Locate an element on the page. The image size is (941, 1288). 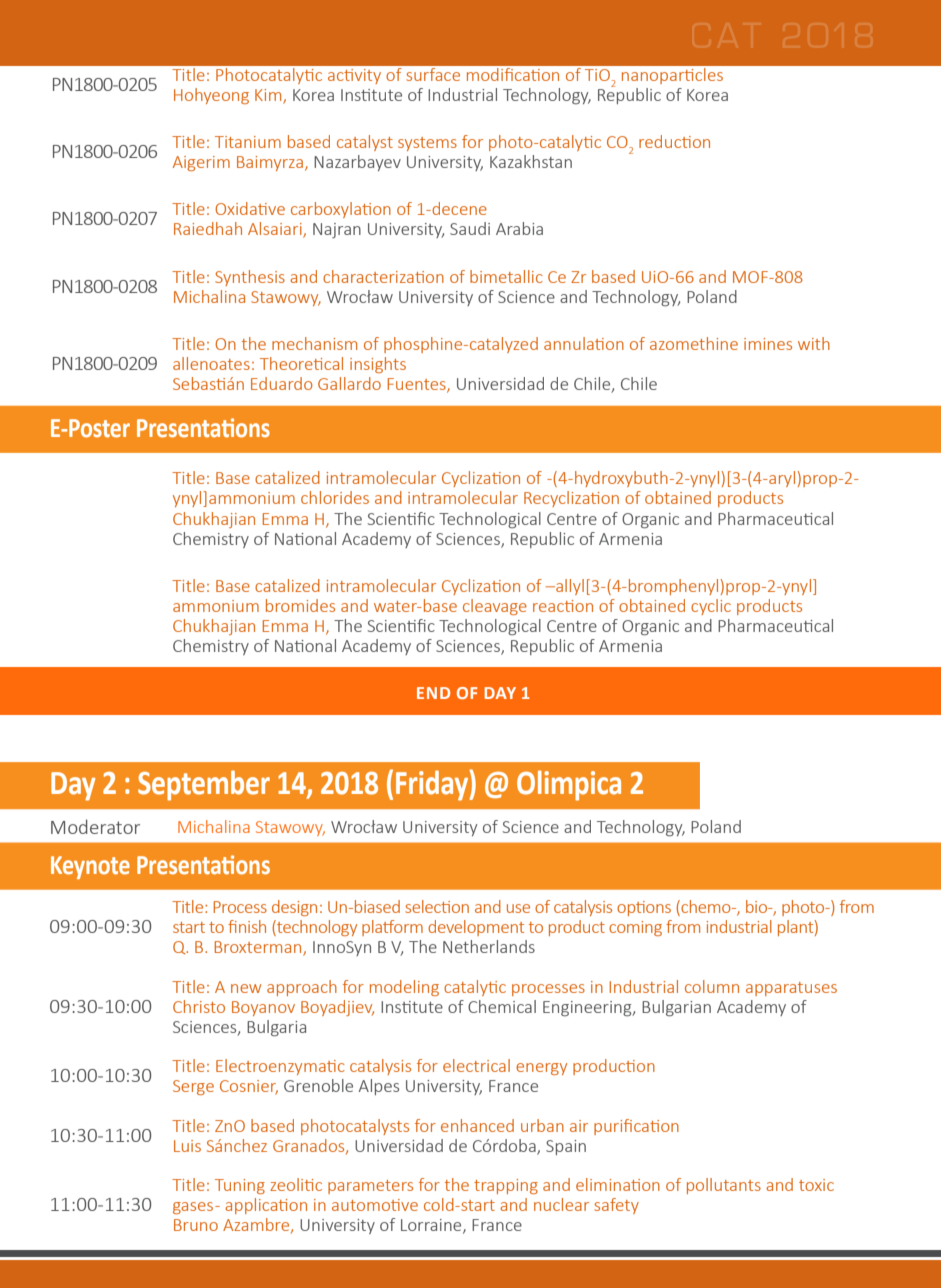
Lorraine is located at coordinates (432, 1226).
